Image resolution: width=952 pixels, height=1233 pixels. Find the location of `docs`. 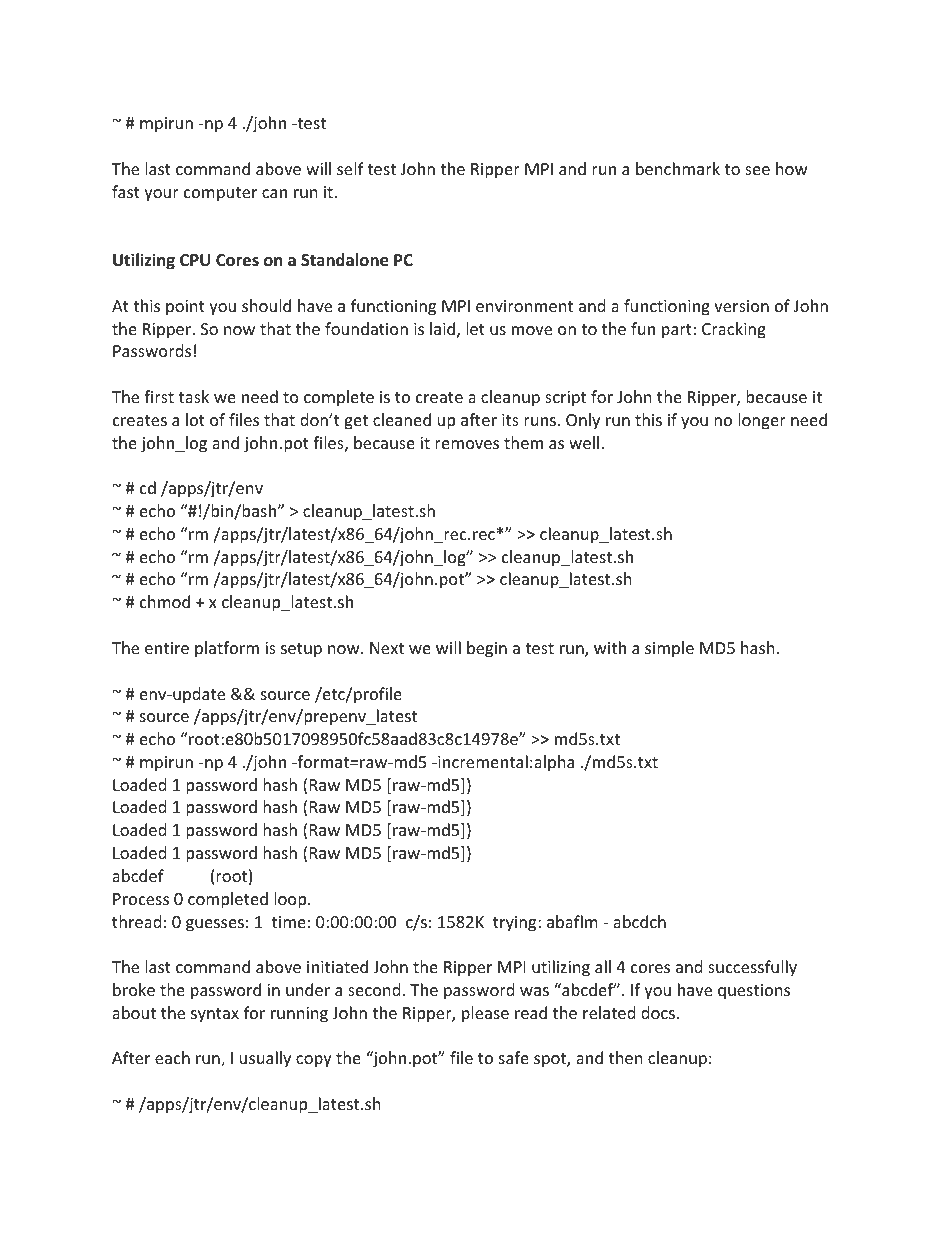

docs is located at coordinates (658, 1012).
